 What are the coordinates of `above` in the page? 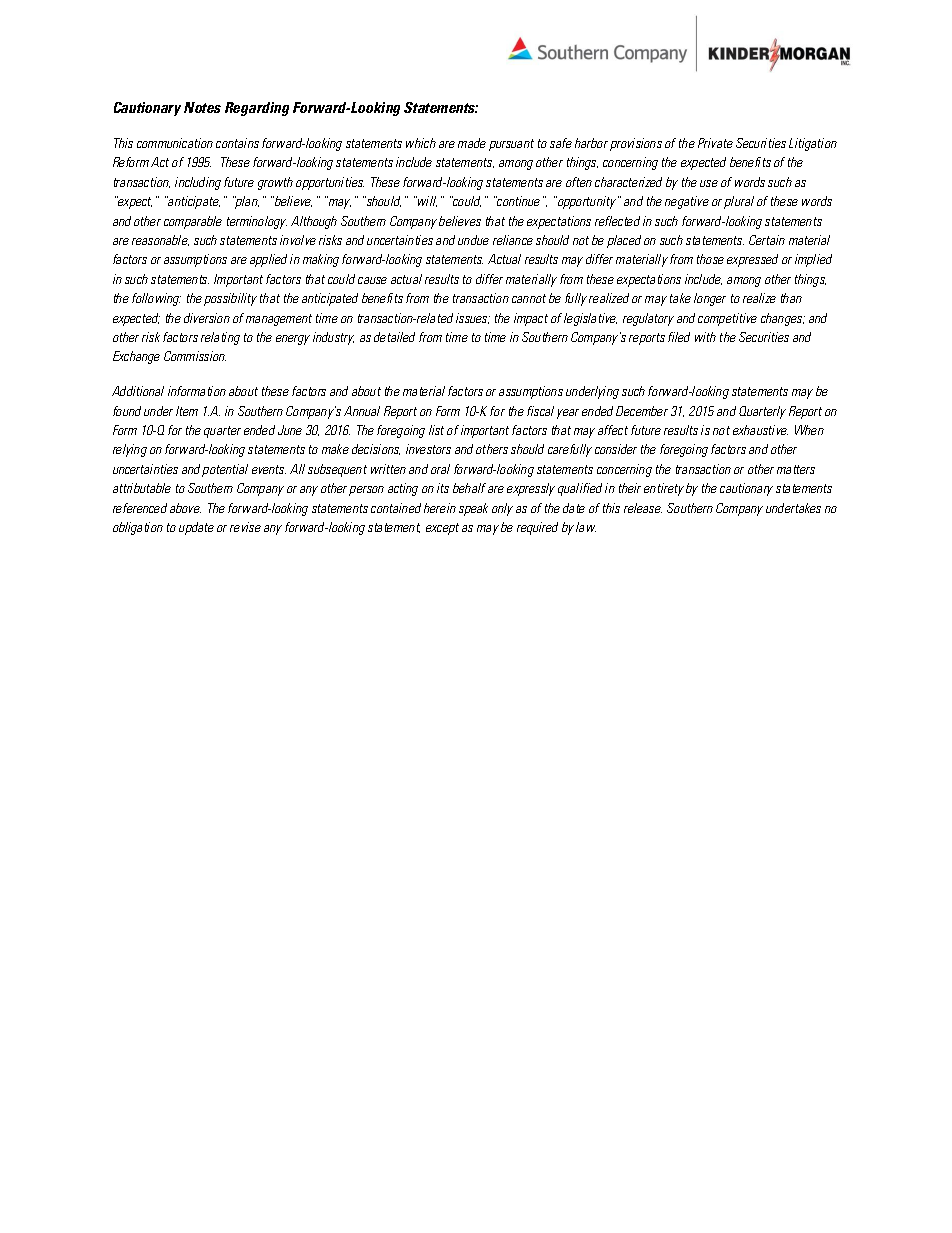 It's located at (185, 508).
